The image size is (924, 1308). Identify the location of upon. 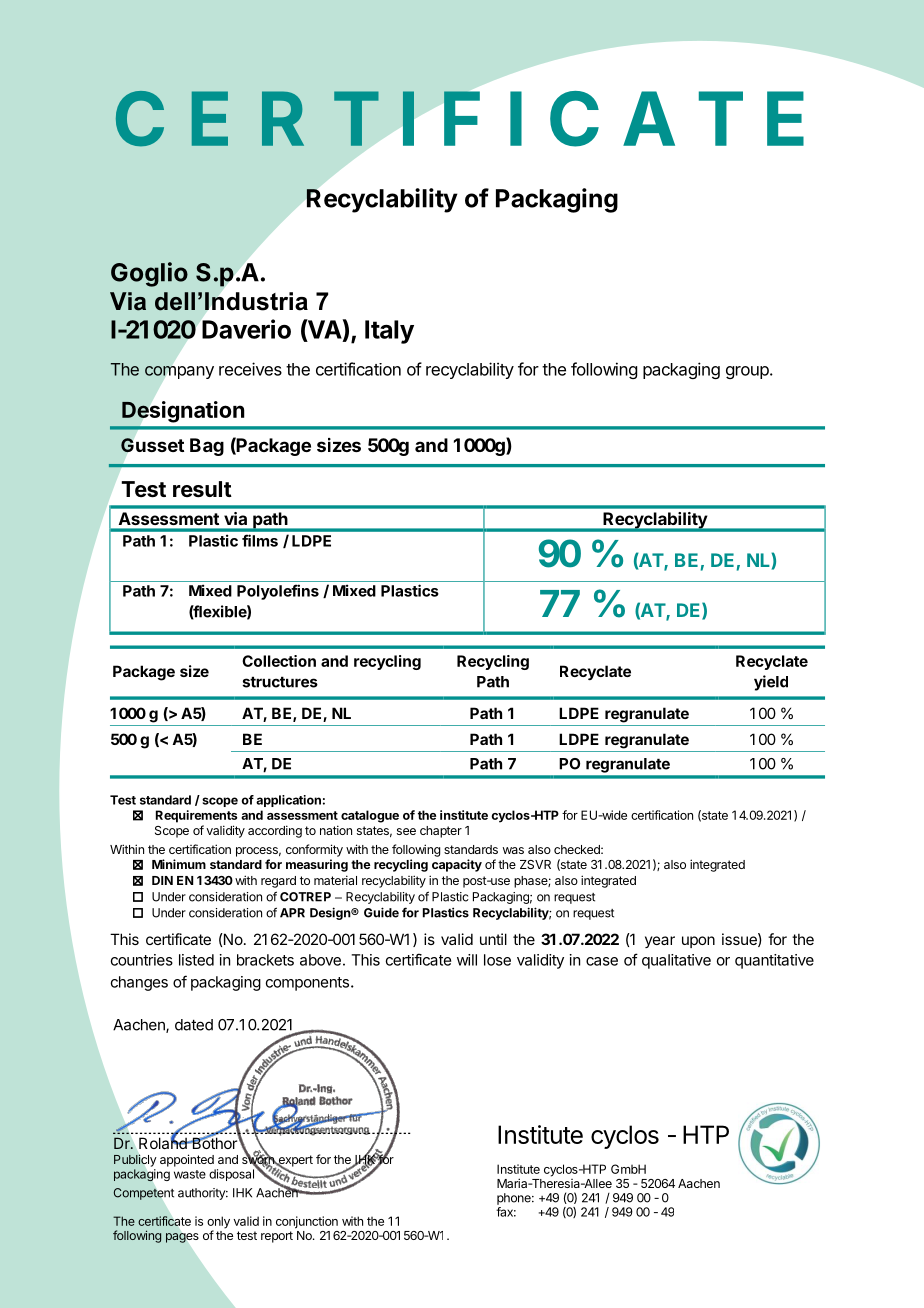
(698, 942).
